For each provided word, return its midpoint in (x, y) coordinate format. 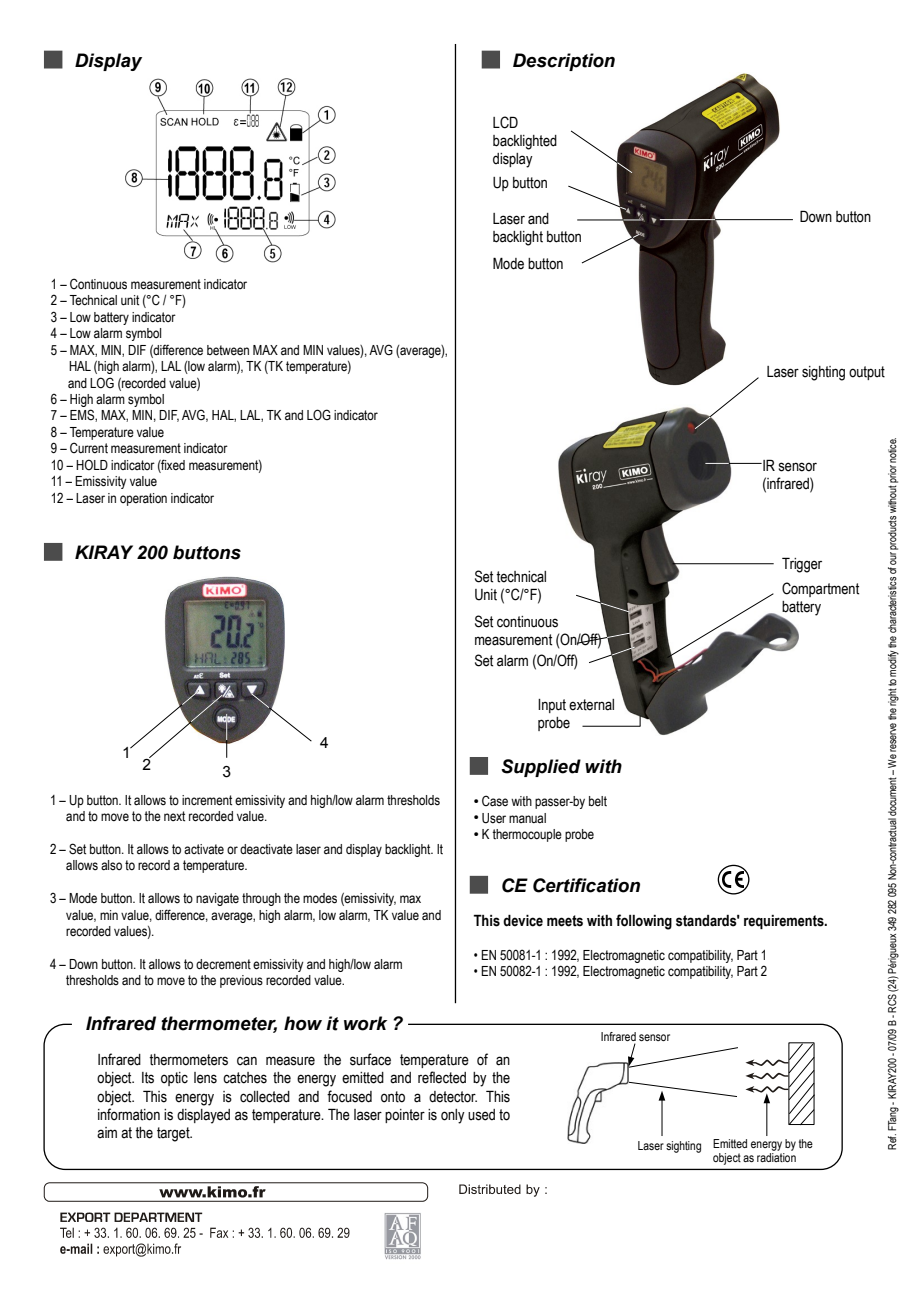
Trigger (802, 565)
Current (89, 447)
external (591, 705)
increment (207, 800)
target (174, 1134)
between (228, 350)
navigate (217, 899)
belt (598, 801)
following (644, 922)
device (523, 920)
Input (552, 706)
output (867, 373)
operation (143, 499)
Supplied (541, 768)
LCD (505, 122)
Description (564, 62)
